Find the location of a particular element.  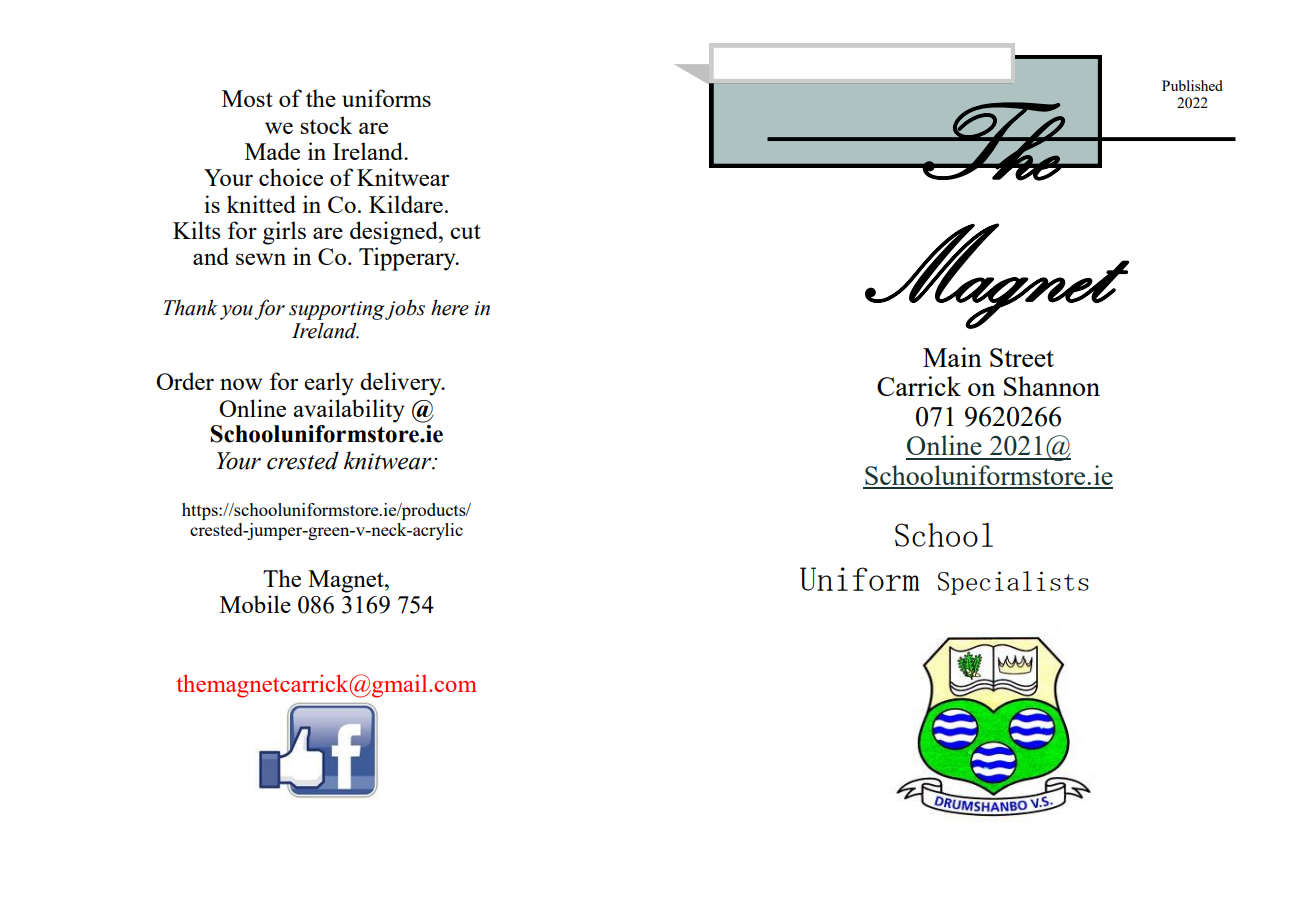

now is located at coordinates (241, 384).
